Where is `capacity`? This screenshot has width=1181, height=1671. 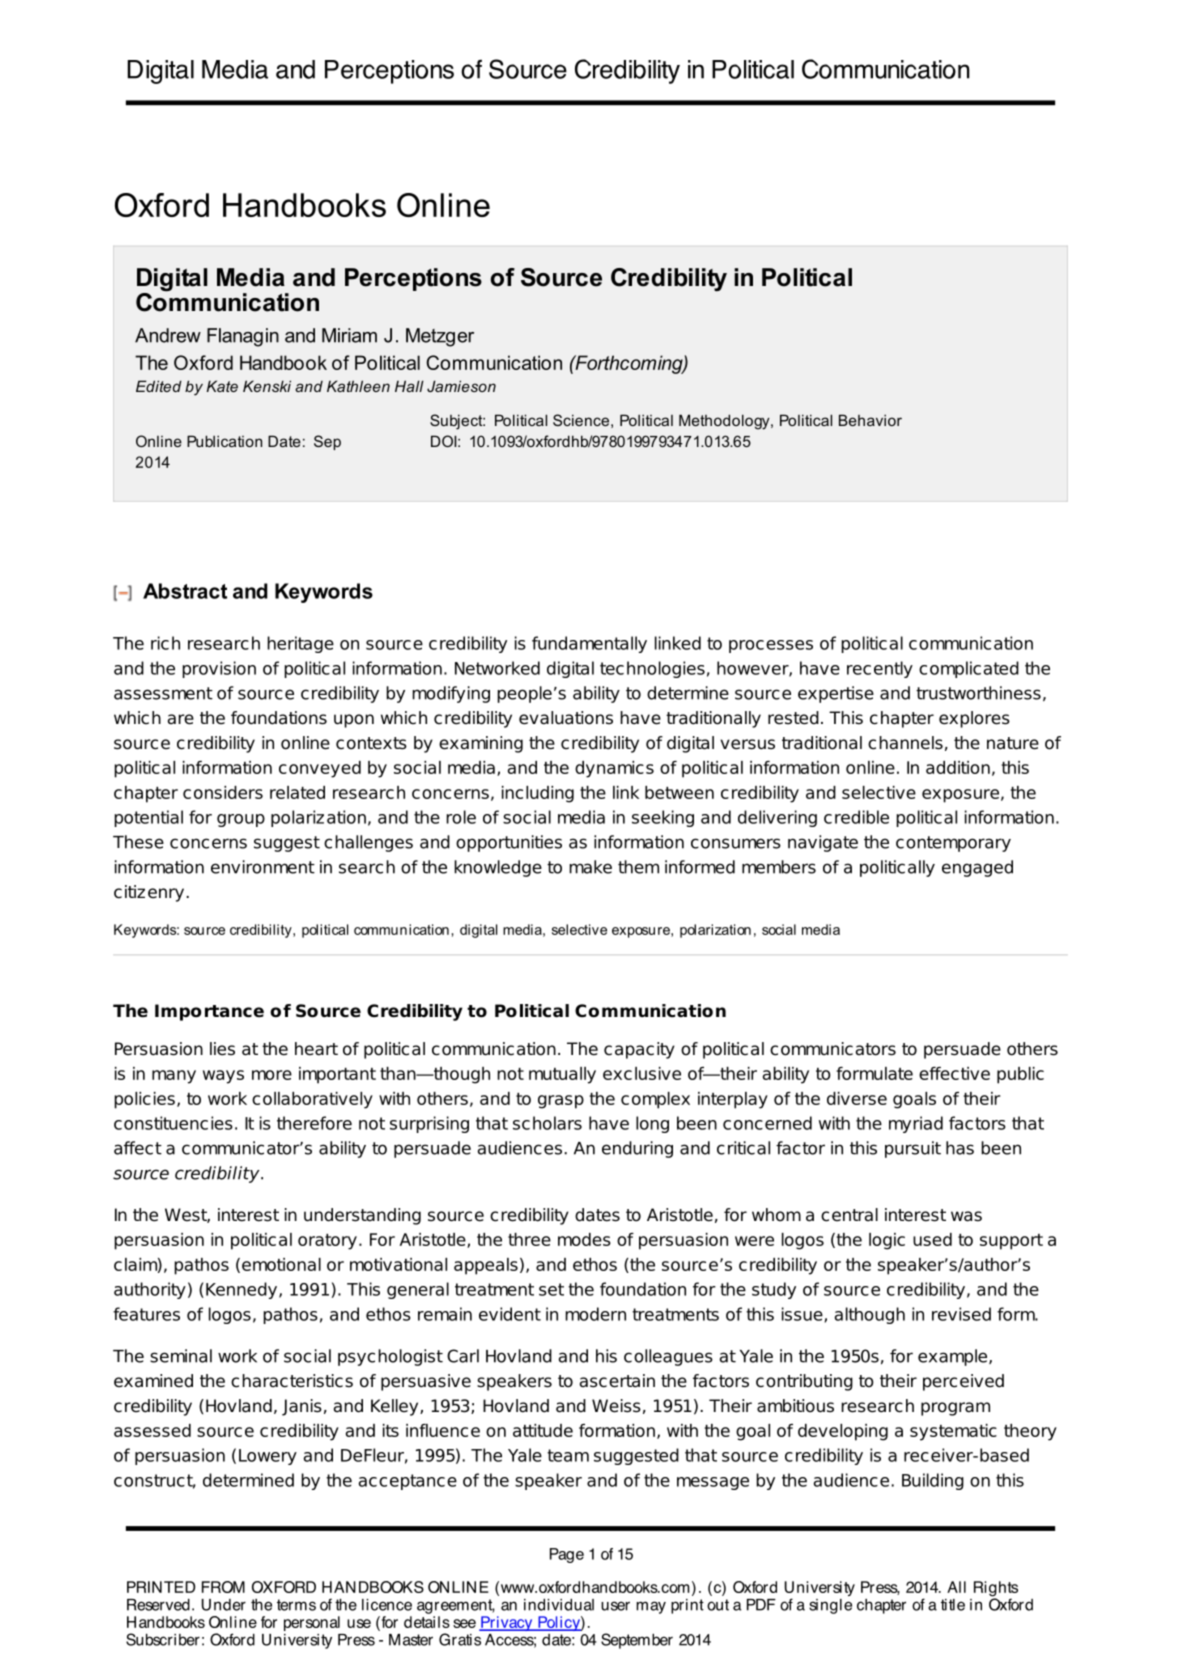
capacity is located at coordinates (639, 1050).
